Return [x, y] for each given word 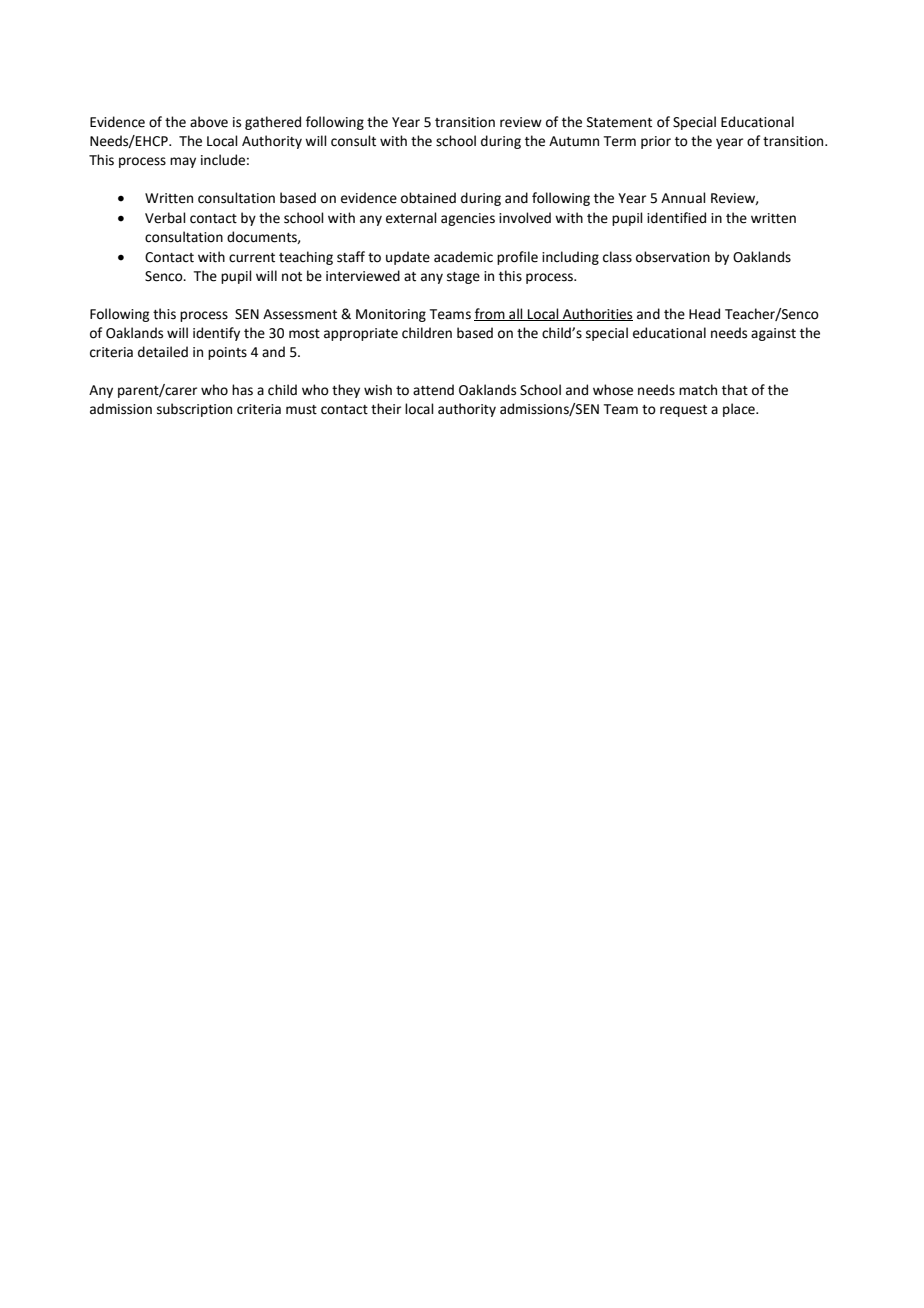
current [252, 258]
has [242, 390]
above [209, 122]
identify [216, 334]
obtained [428, 198]
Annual [683, 198]
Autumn [574, 141]
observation [673, 257]
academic [463, 257]
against [773, 334]
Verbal [165, 218]
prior [656, 142]
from [490, 314]
